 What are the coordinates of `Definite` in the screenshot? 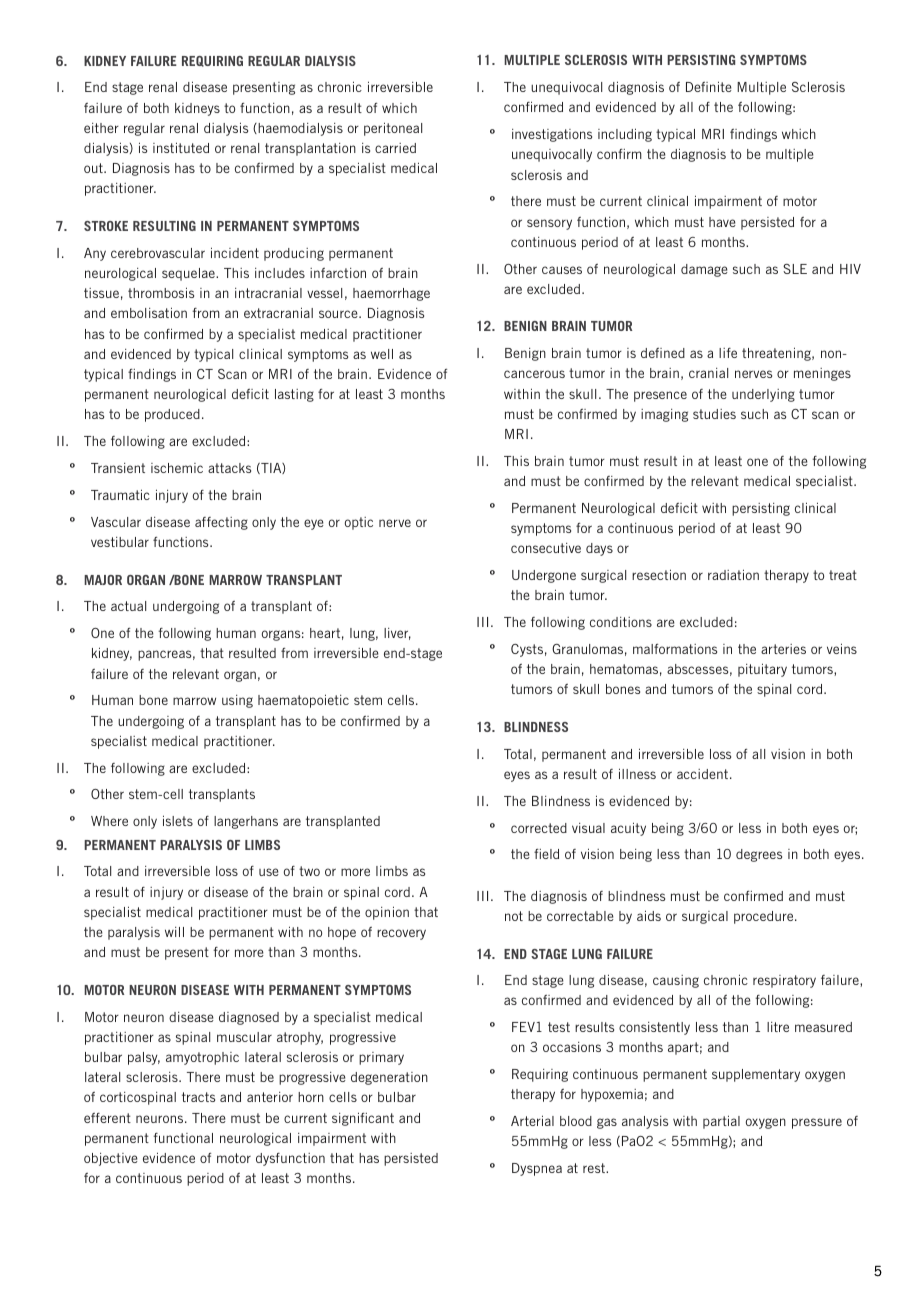 It's located at (709, 86).
